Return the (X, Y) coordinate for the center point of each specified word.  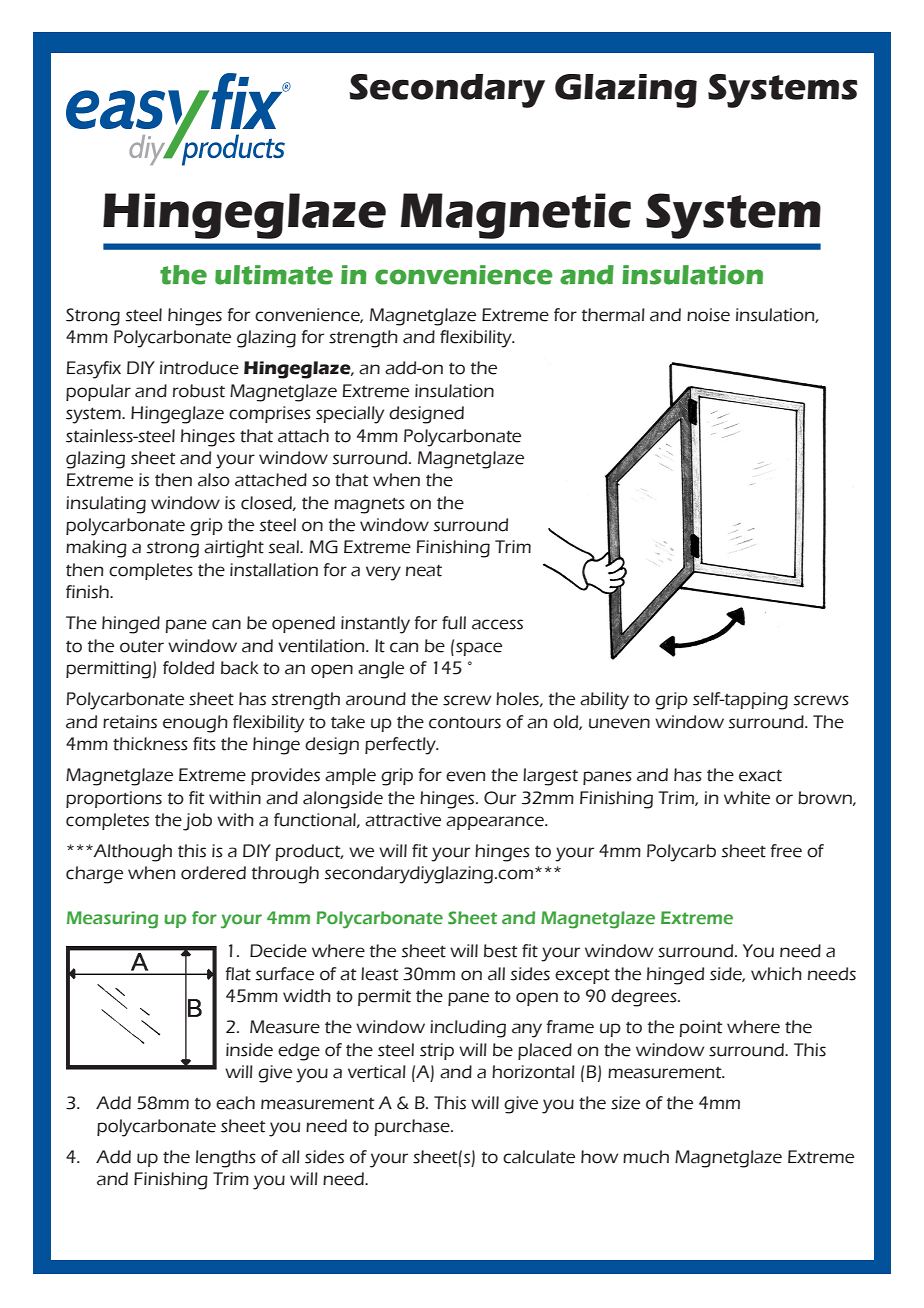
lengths (226, 1159)
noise (708, 315)
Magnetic (516, 216)
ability (604, 701)
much (646, 1157)
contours (465, 723)
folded (188, 668)
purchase (413, 1127)
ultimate (274, 275)
